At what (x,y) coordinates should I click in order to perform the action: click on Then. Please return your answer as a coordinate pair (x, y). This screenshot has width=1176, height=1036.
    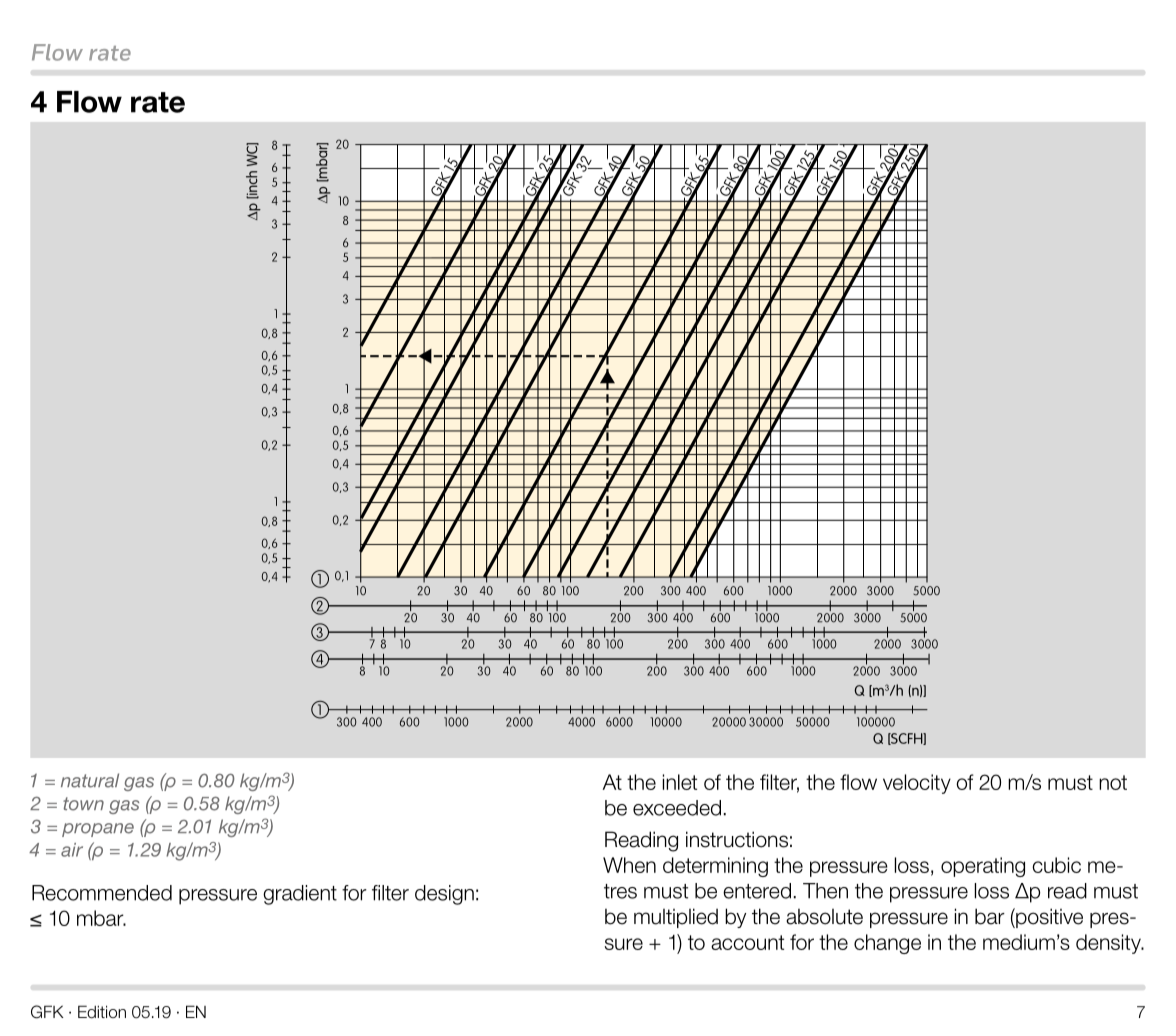
    Looking at the image, I should click on (825, 891).
